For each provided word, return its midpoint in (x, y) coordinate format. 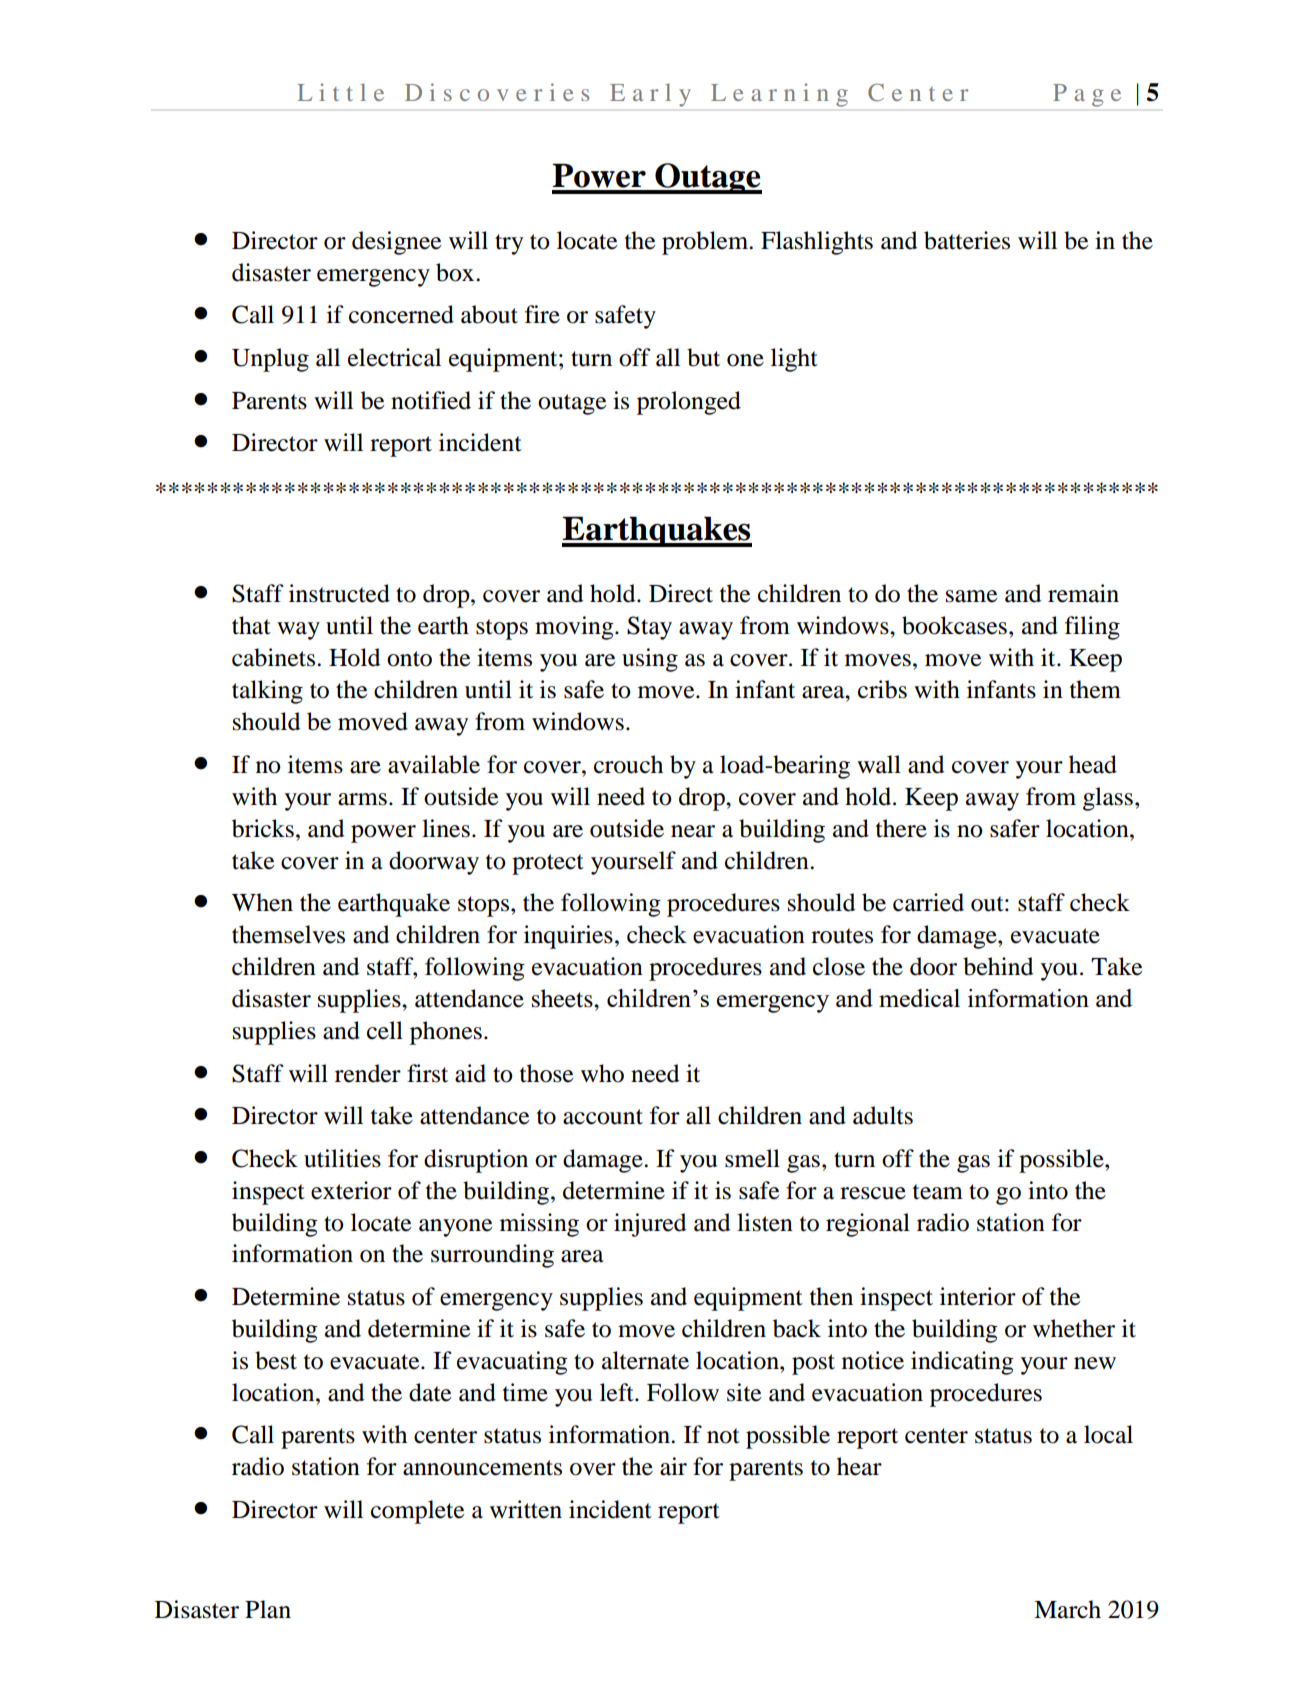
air (673, 1466)
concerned (401, 314)
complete (417, 1512)
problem (706, 243)
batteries (967, 240)
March (1067, 1609)
